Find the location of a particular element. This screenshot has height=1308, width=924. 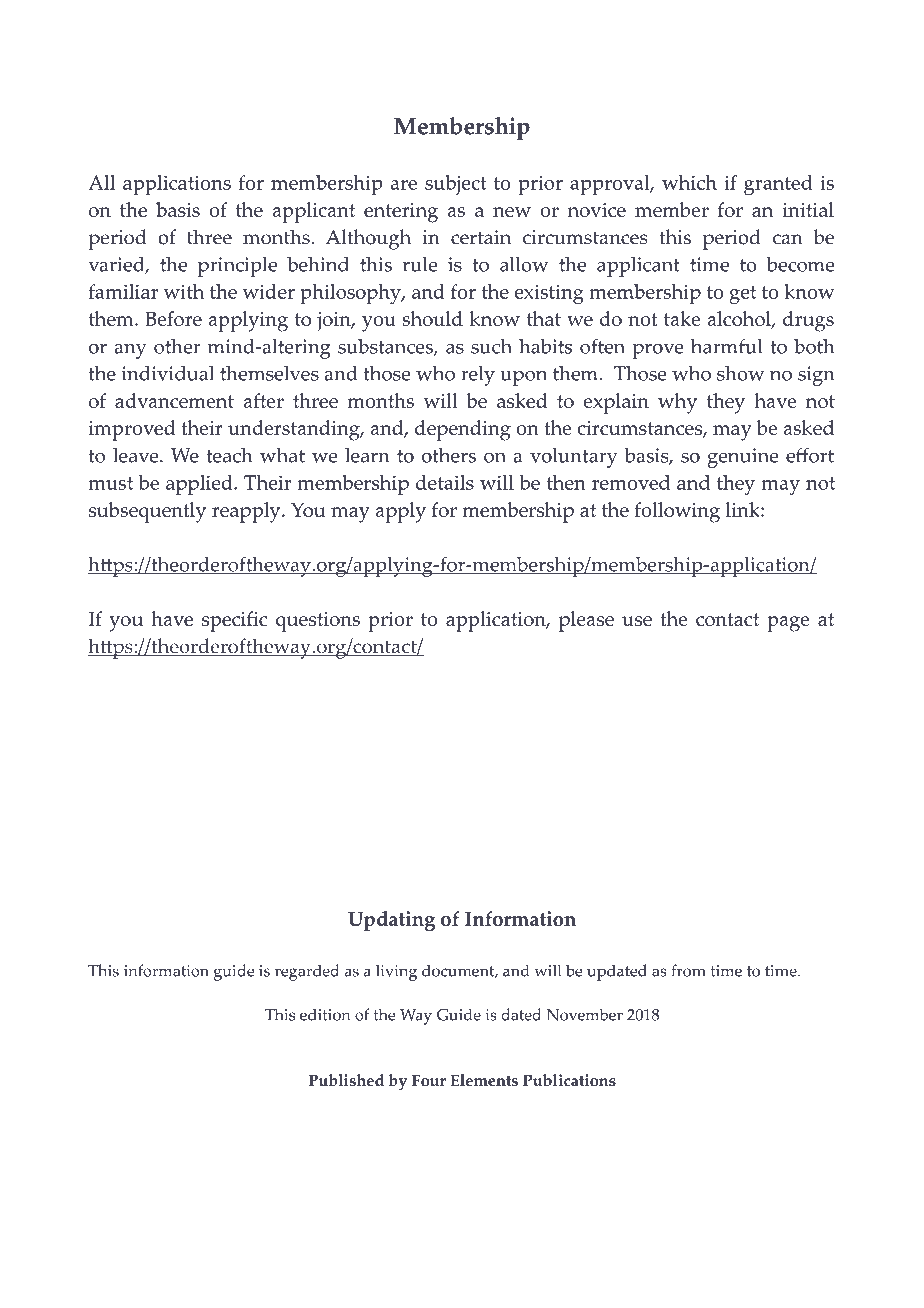

principle is located at coordinates (237, 266).
